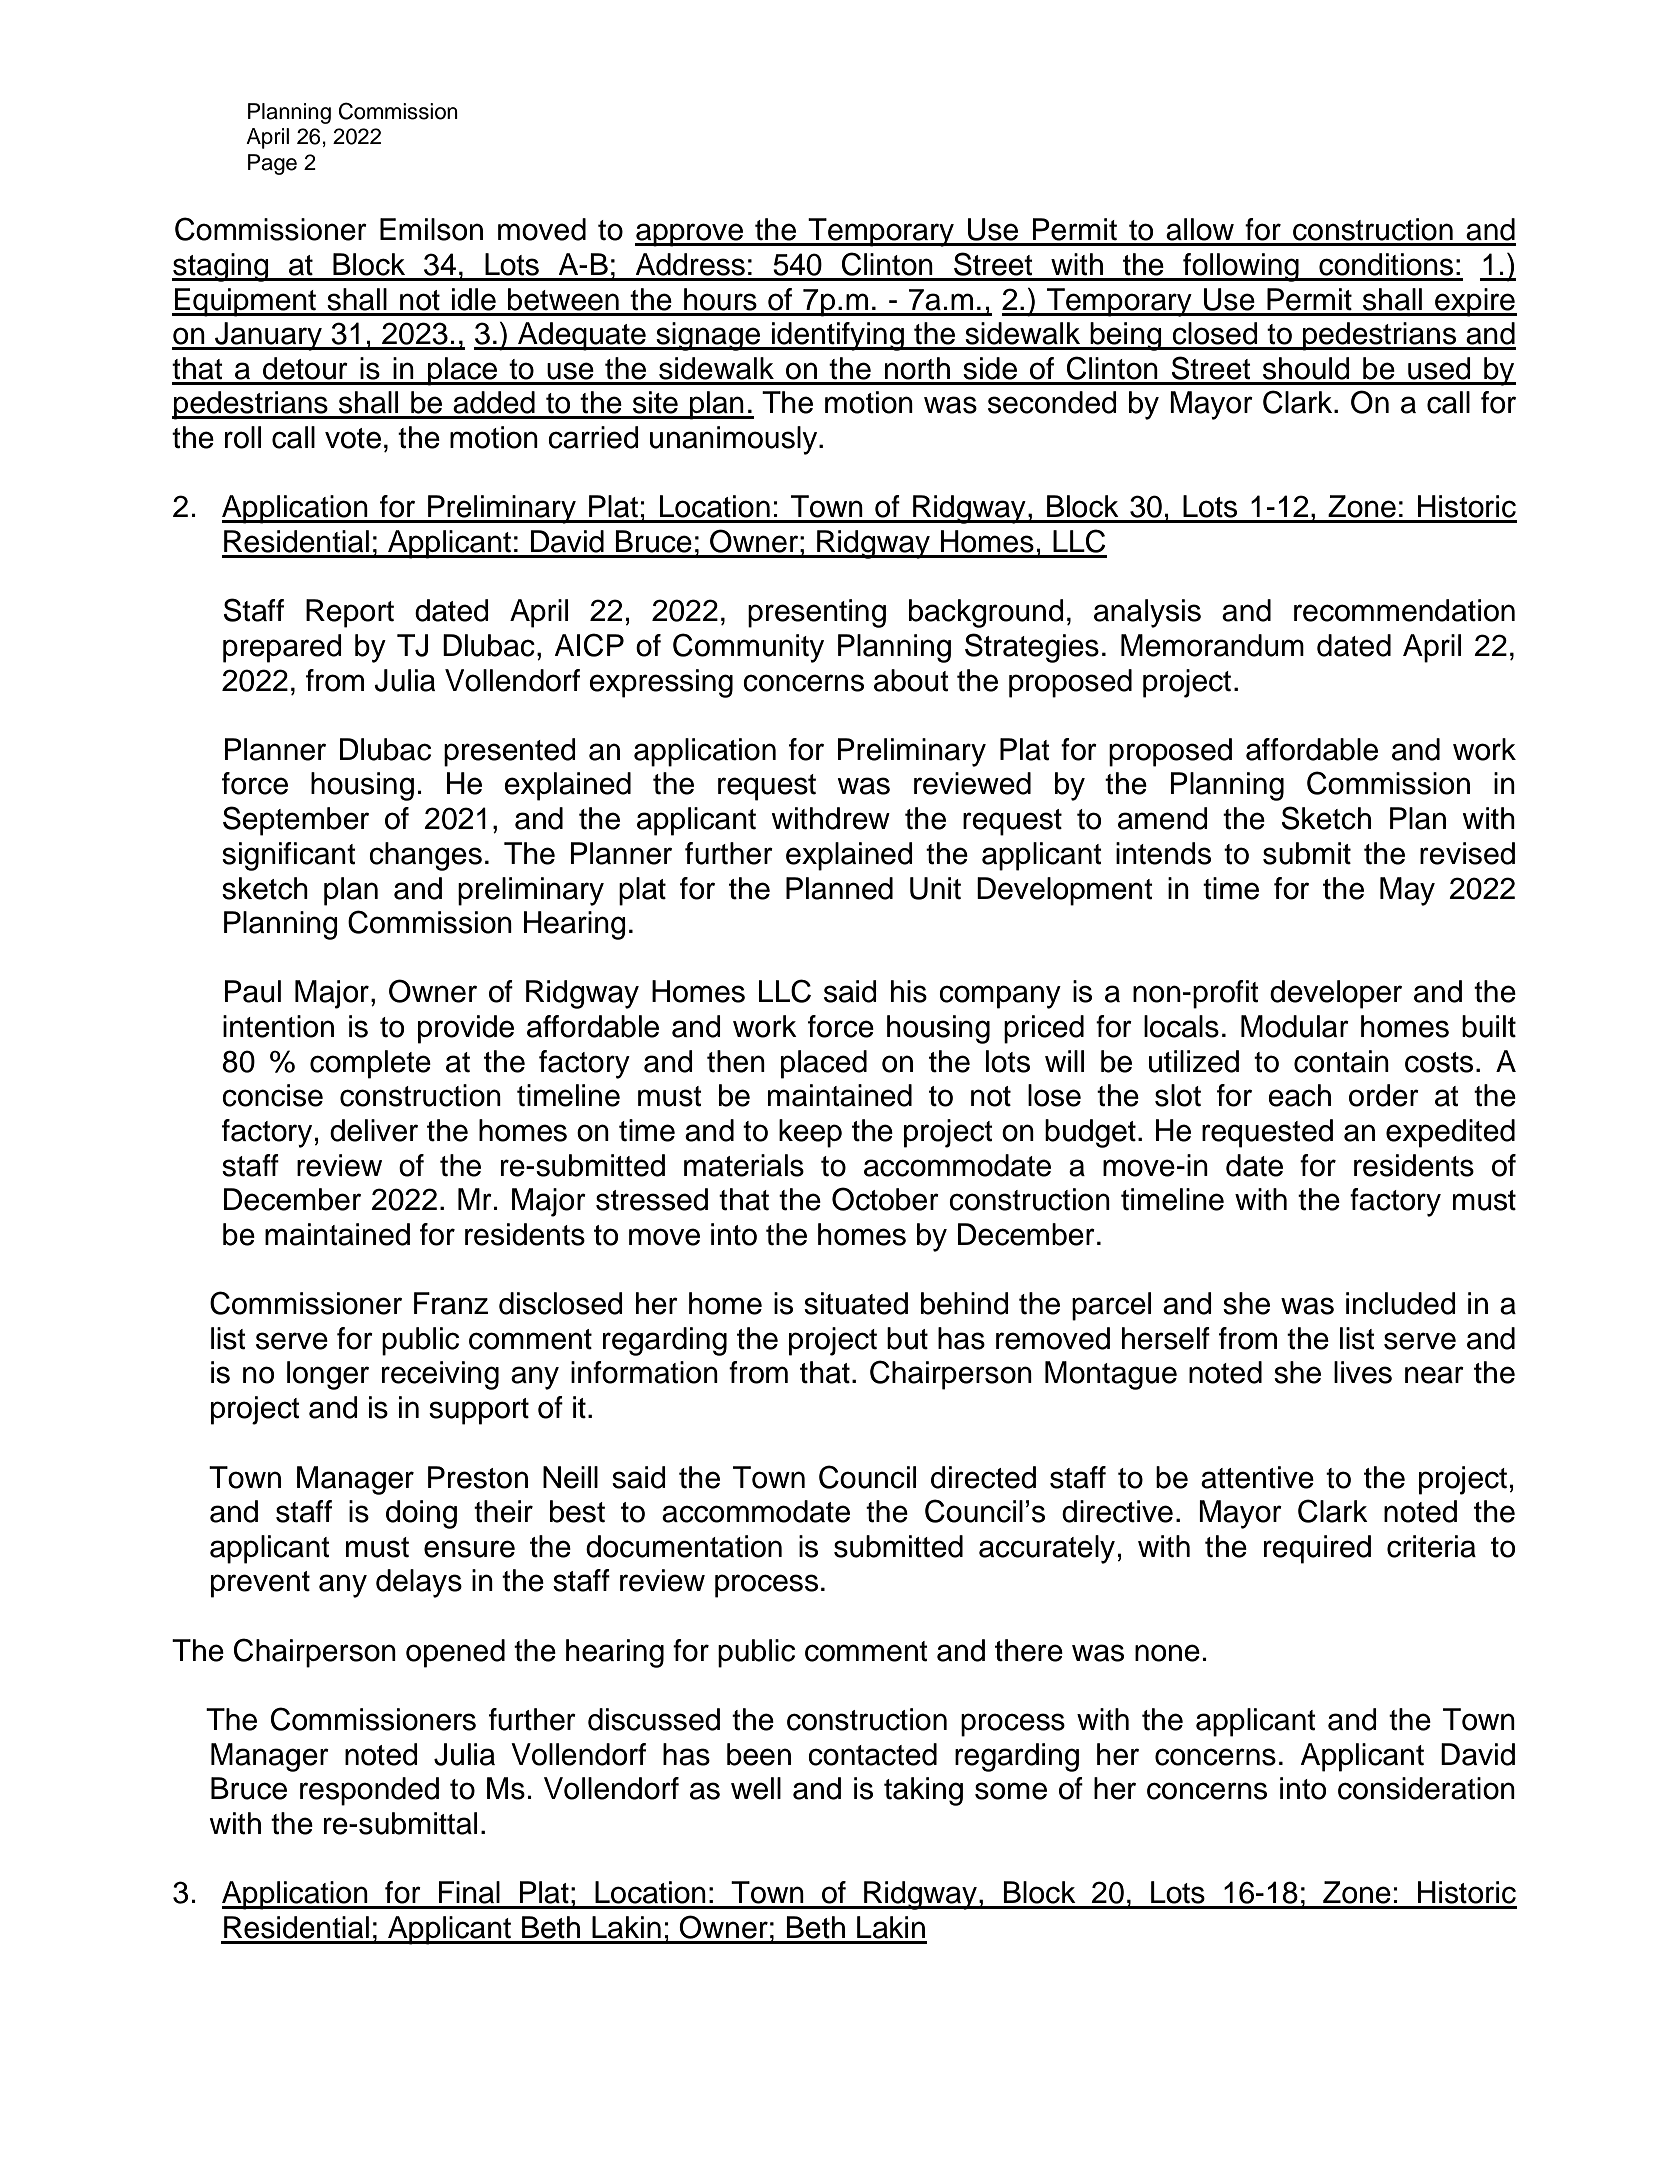 This document has height=2169, width=1676. What do you see at coordinates (690, 235) in the document?
I see `approve` at bounding box center [690, 235].
